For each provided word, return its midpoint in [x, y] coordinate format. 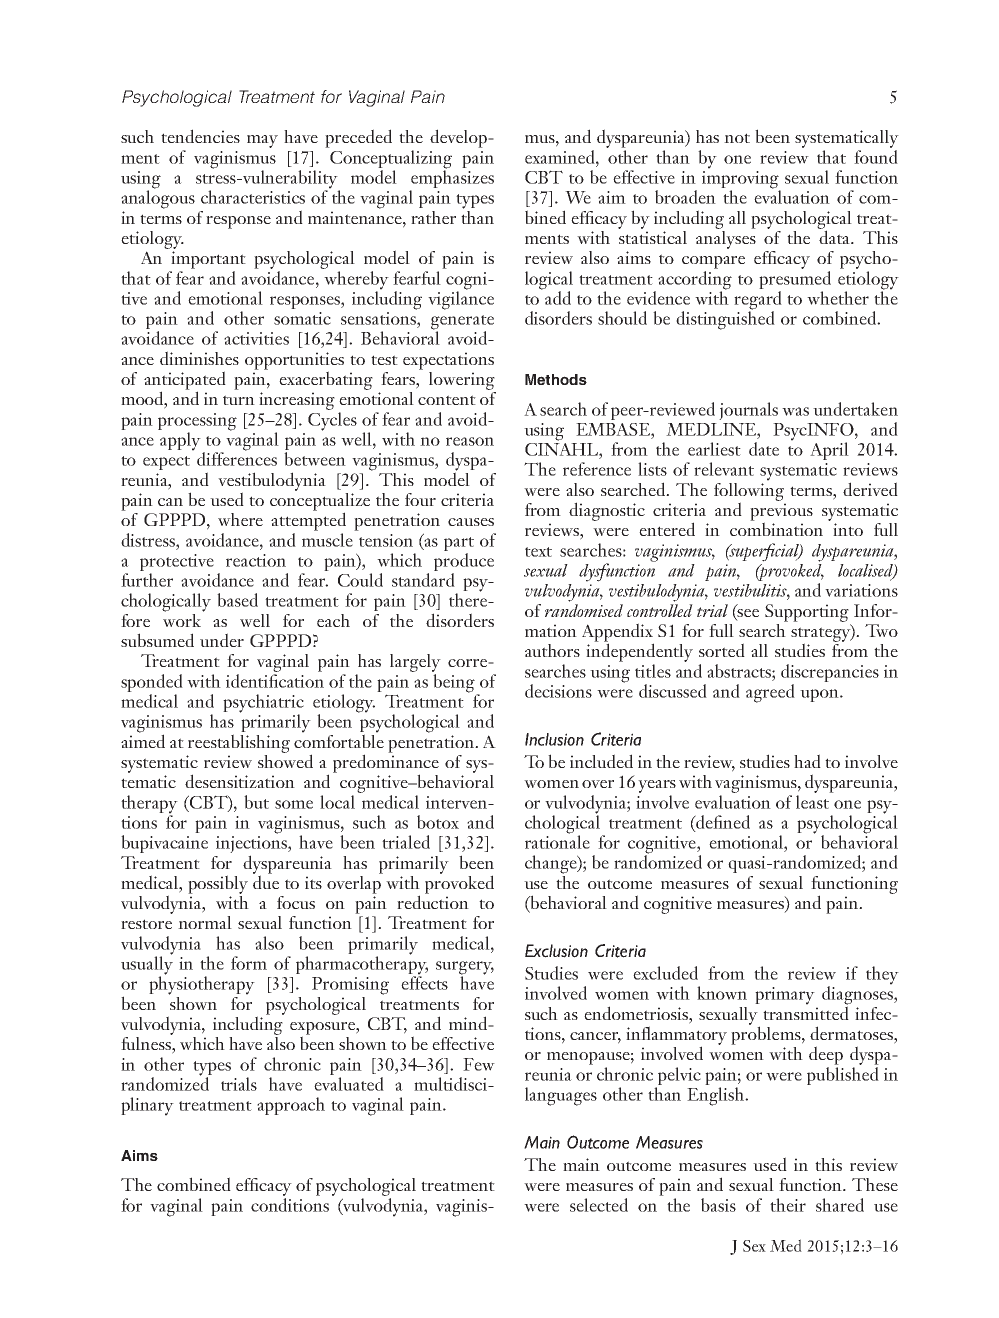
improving [741, 181]
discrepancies [830, 673]
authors [552, 650]
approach [291, 1106]
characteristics [253, 197]
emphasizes [452, 179]
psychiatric [263, 704]
